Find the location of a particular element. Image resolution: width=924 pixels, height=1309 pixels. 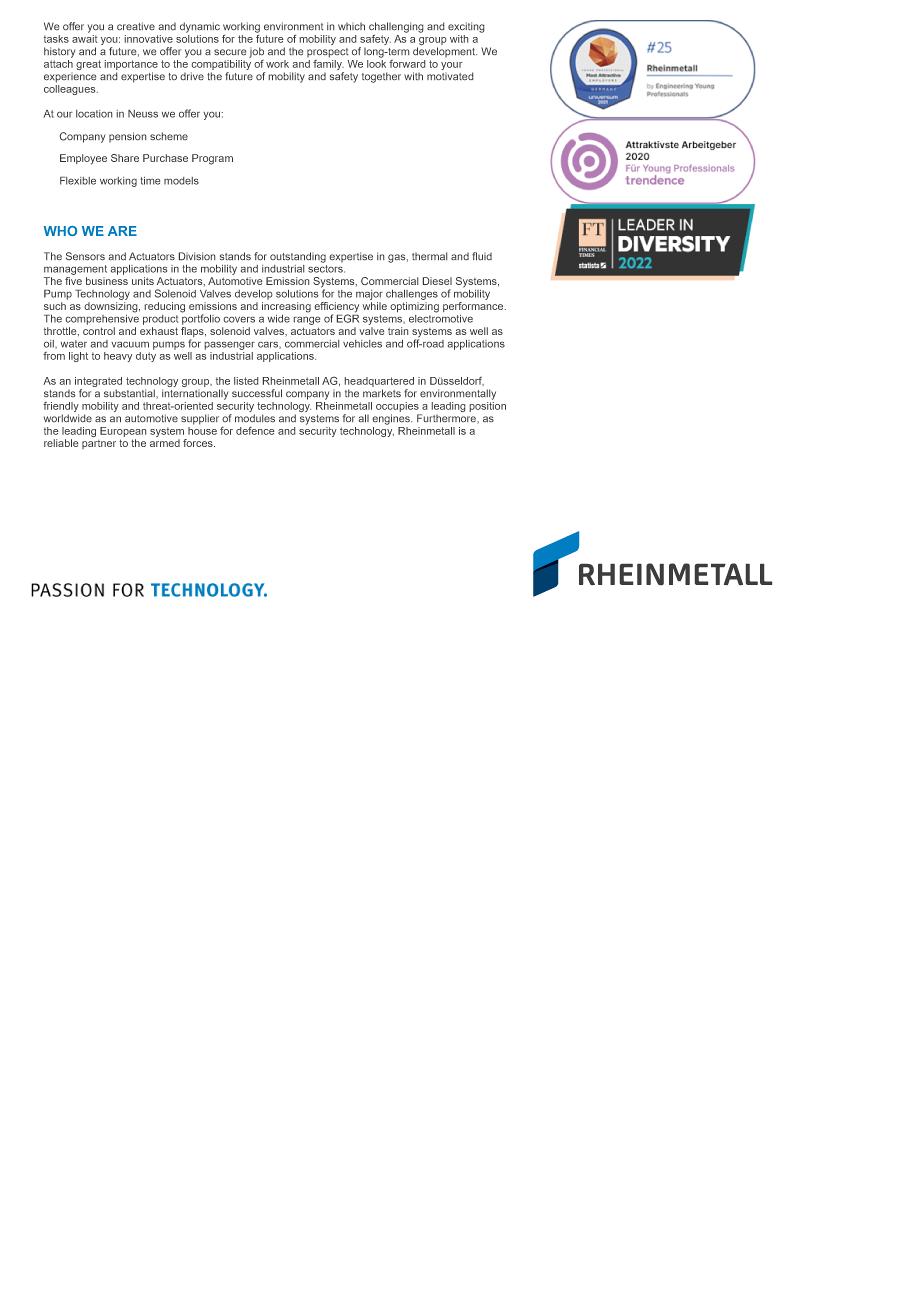

await is located at coordinates (85, 37).
